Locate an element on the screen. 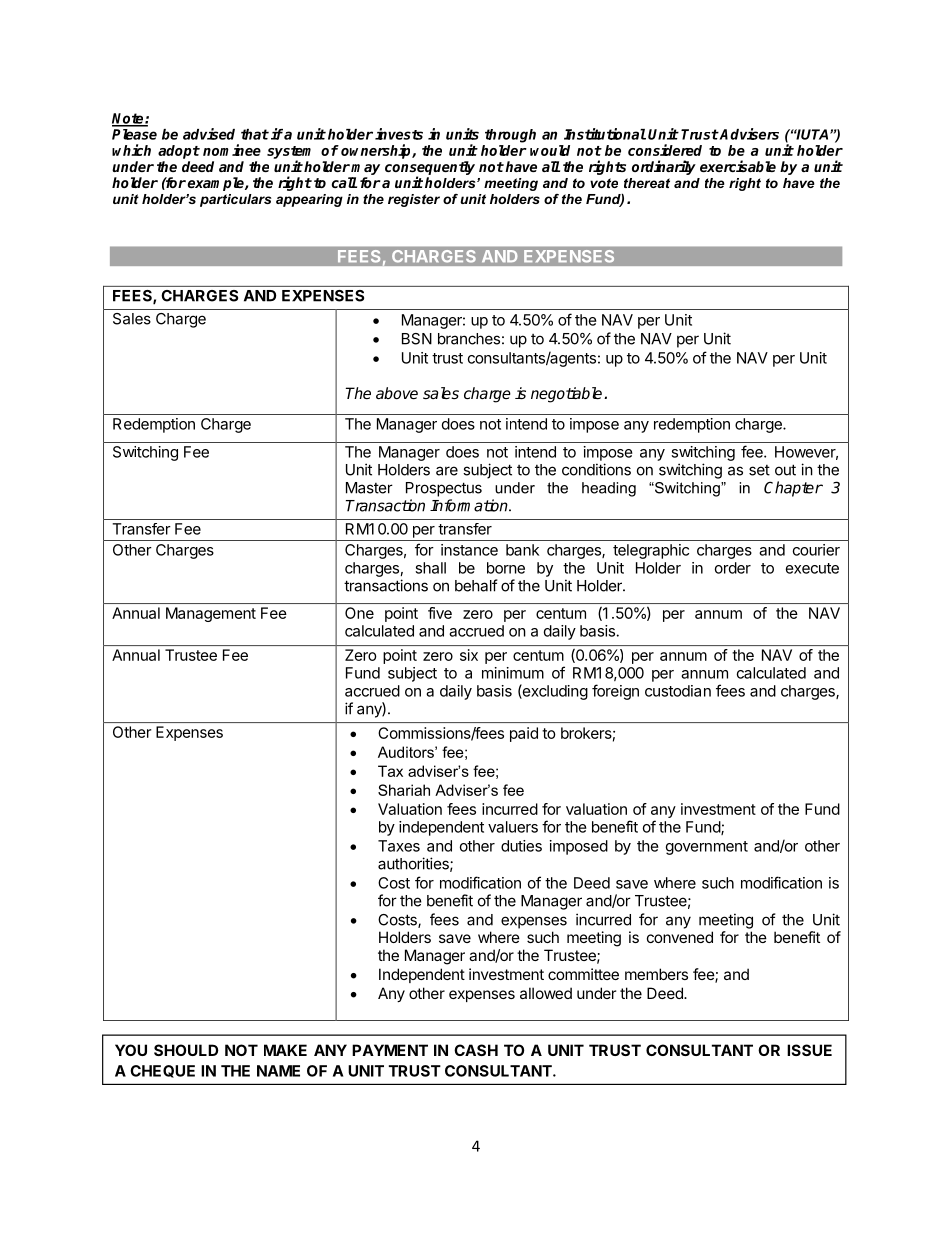 Image resolution: width=952 pixels, height=1233 pixels. ISSUE is located at coordinates (809, 1050).
